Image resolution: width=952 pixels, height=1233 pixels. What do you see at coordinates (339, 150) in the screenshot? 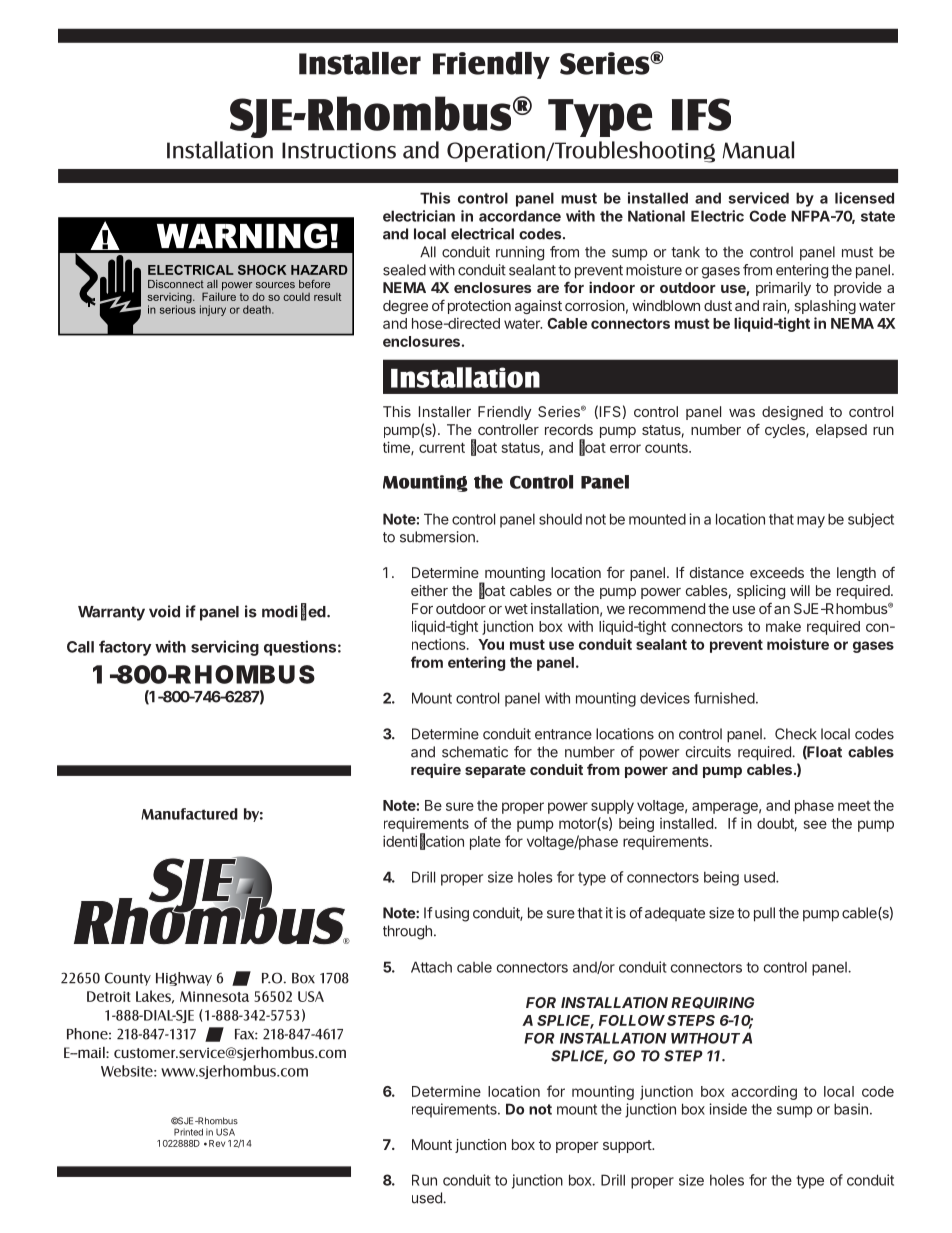
I see `Instructions` at bounding box center [339, 150].
